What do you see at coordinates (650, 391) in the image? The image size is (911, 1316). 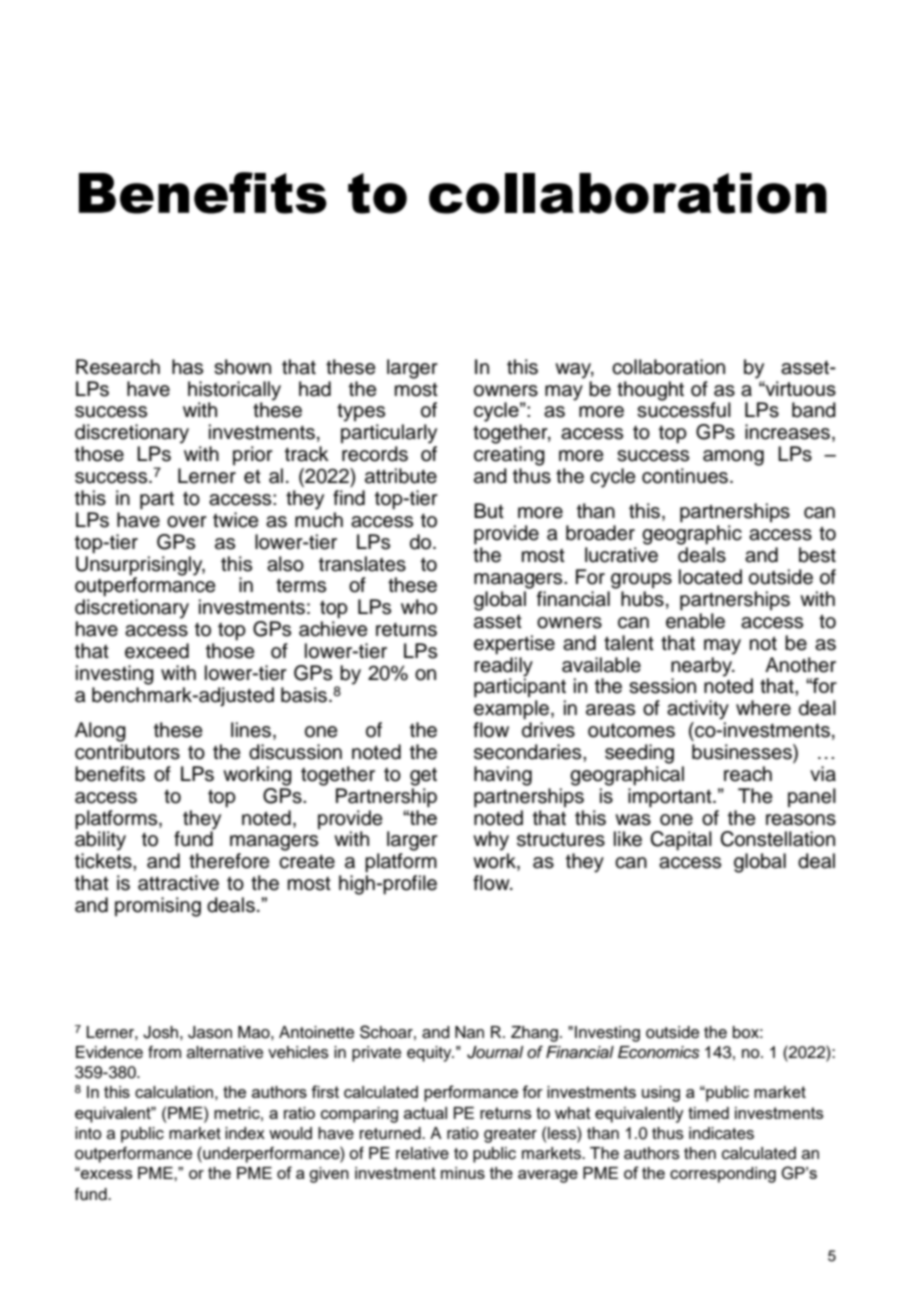 I see `thought` at bounding box center [650, 391].
